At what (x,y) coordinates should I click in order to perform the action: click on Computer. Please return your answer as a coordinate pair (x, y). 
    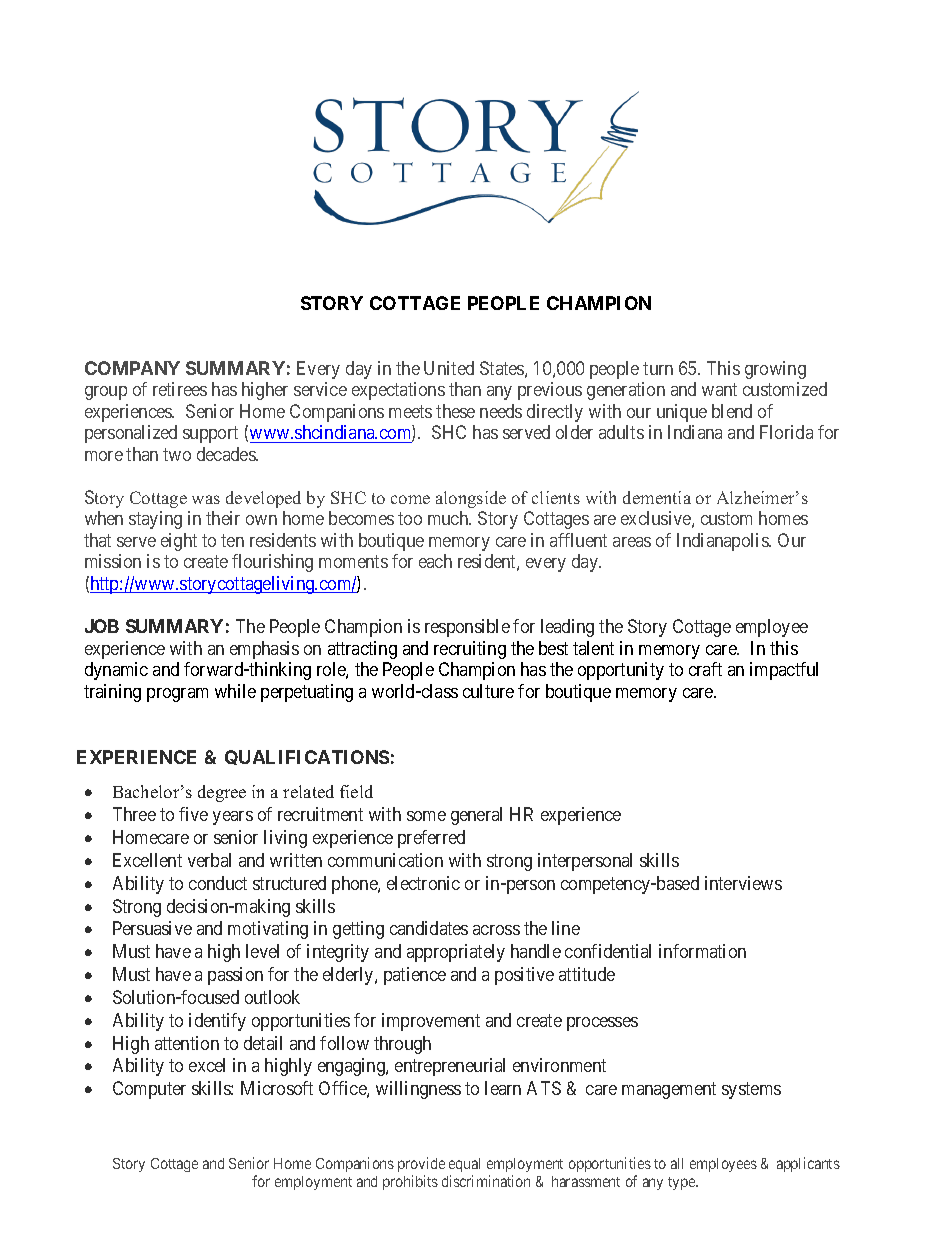
    Looking at the image, I should click on (149, 1090).
